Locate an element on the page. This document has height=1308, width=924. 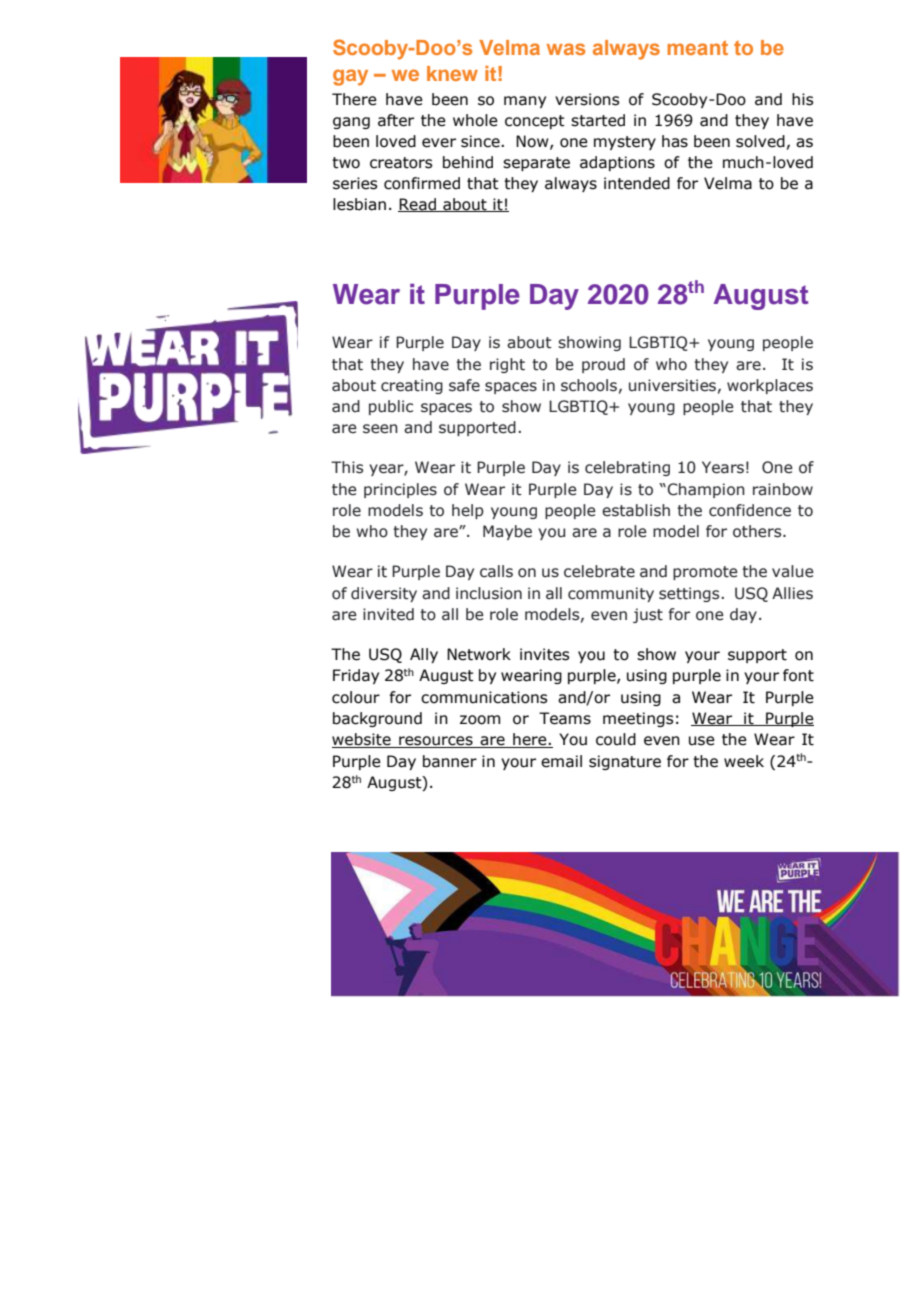
week is located at coordinates (744, 761).
